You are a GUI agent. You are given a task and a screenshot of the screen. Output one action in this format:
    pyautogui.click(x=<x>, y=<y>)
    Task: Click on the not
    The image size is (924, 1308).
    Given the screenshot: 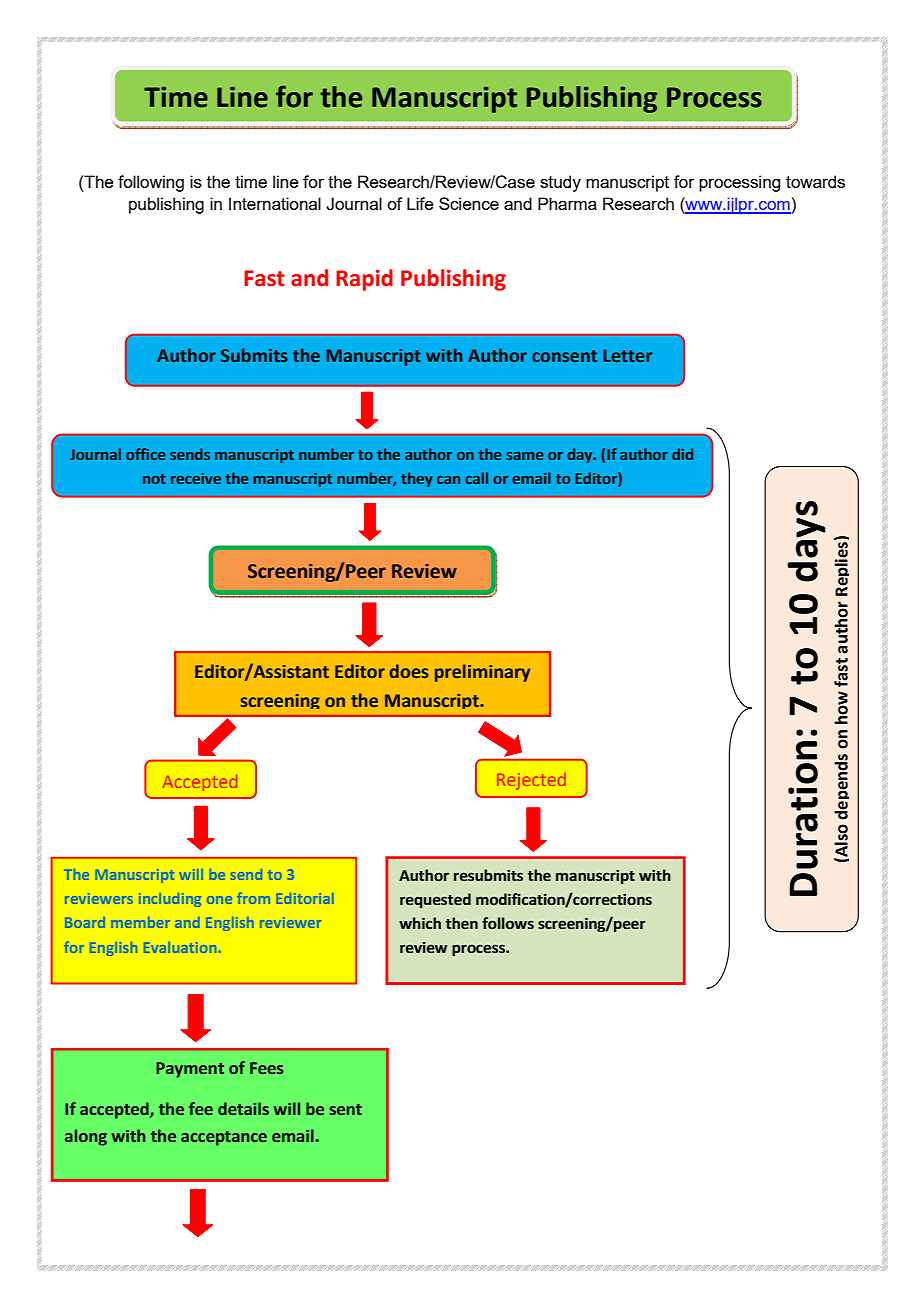 What is the action you would take?
    pyautogui.click(x=154, y=479)
